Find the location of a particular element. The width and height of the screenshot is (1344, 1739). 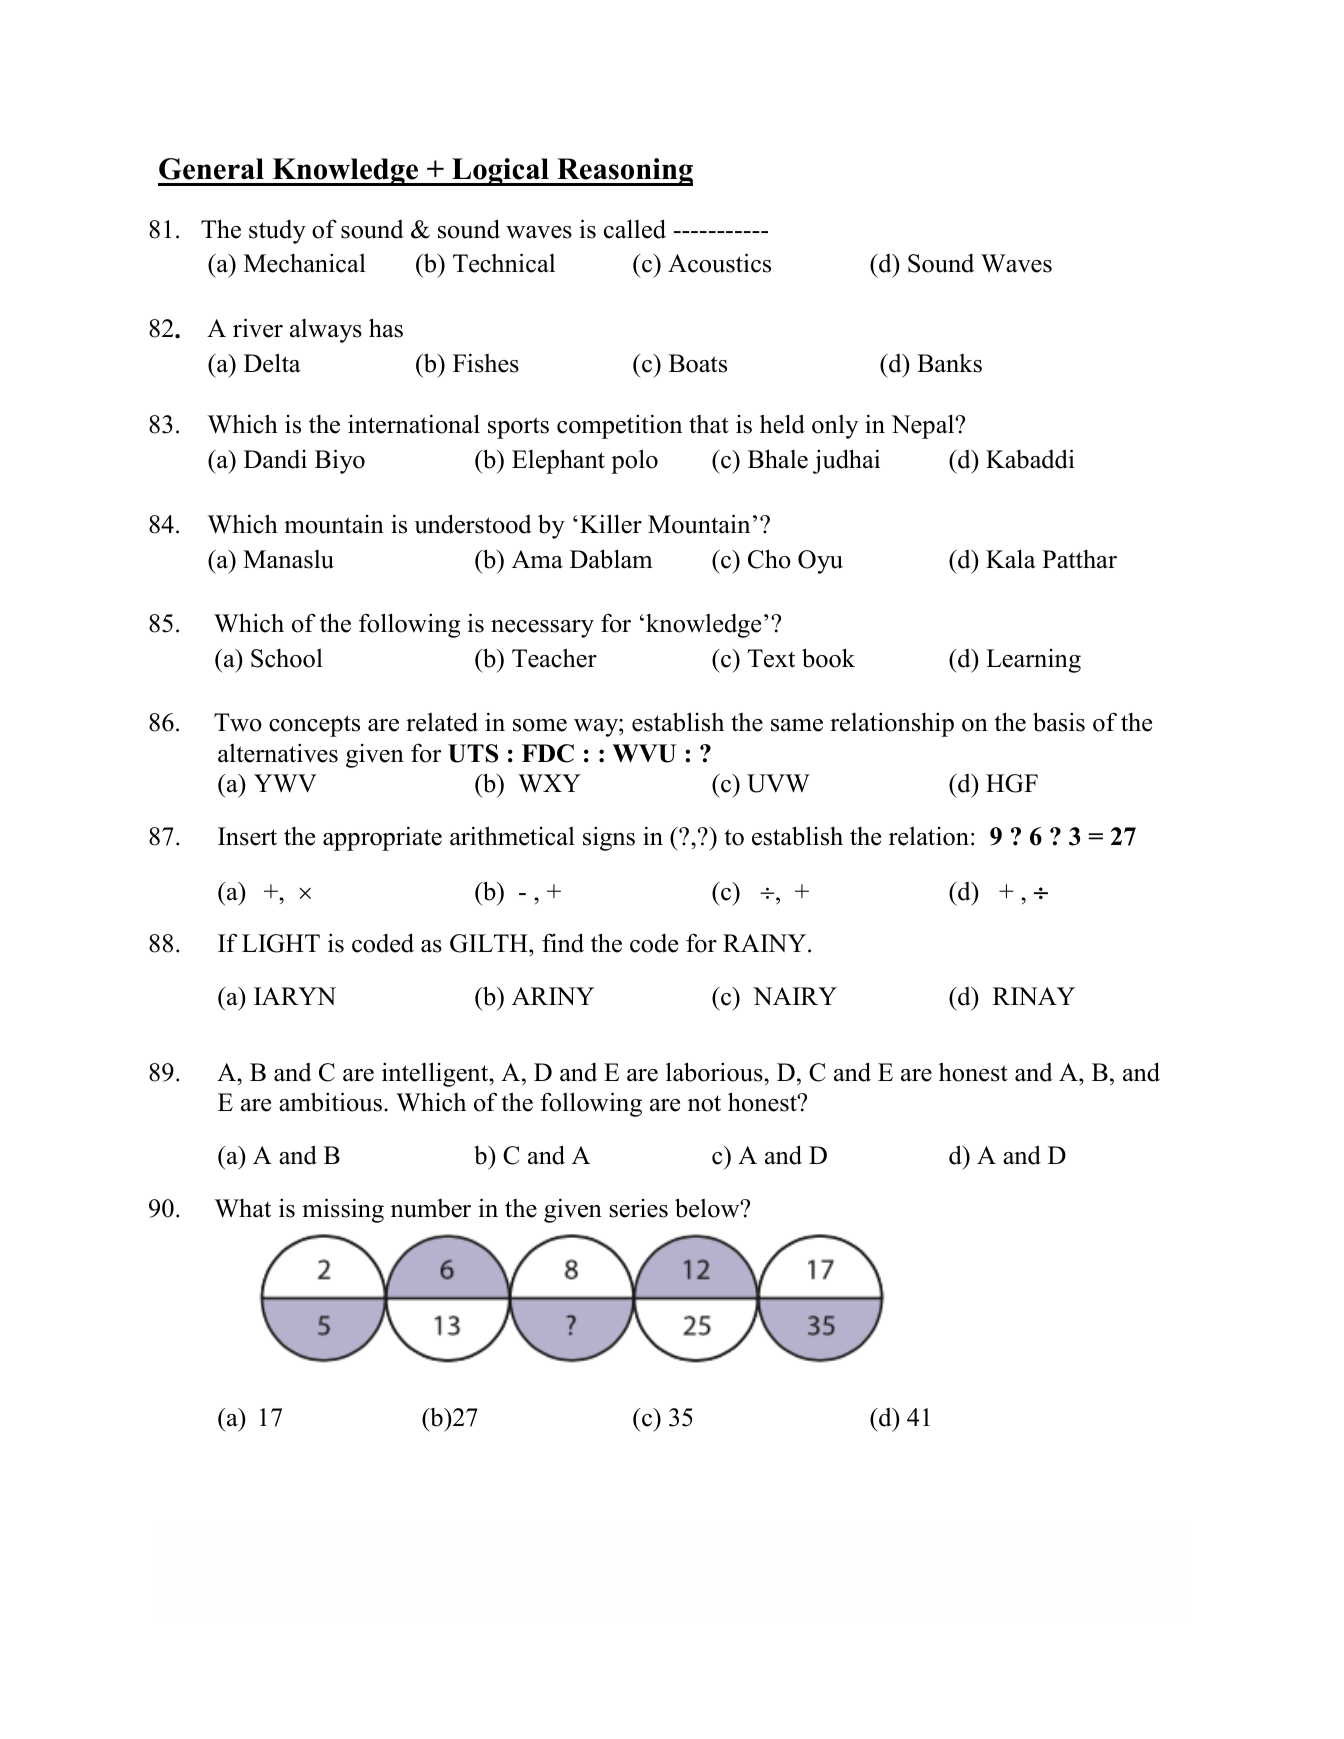

Killer is located at coordinates (611, 524).
